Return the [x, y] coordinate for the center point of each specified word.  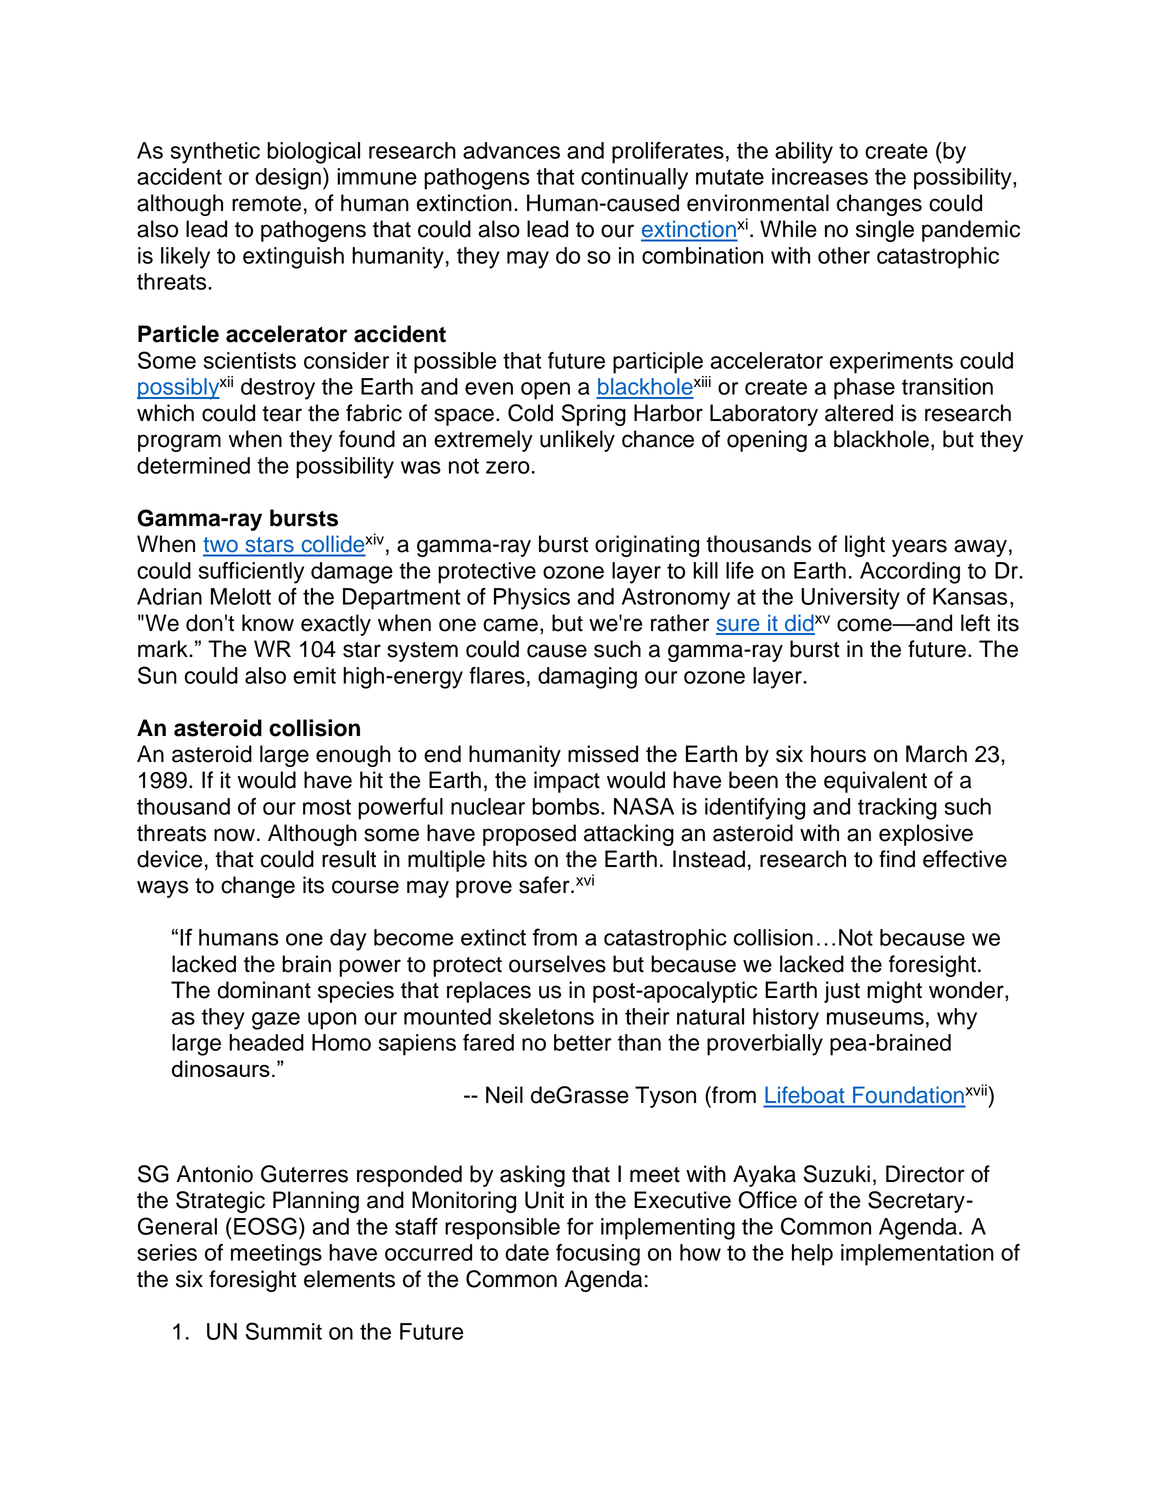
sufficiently [251, 573]
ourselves [557, 964]
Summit [284, 1331]
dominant [264, 990]
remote [266, 204]
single [885, 231]
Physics [532, 599]
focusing [598, 1255]
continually [634, 179]
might [894, 992]
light [865, 546]
